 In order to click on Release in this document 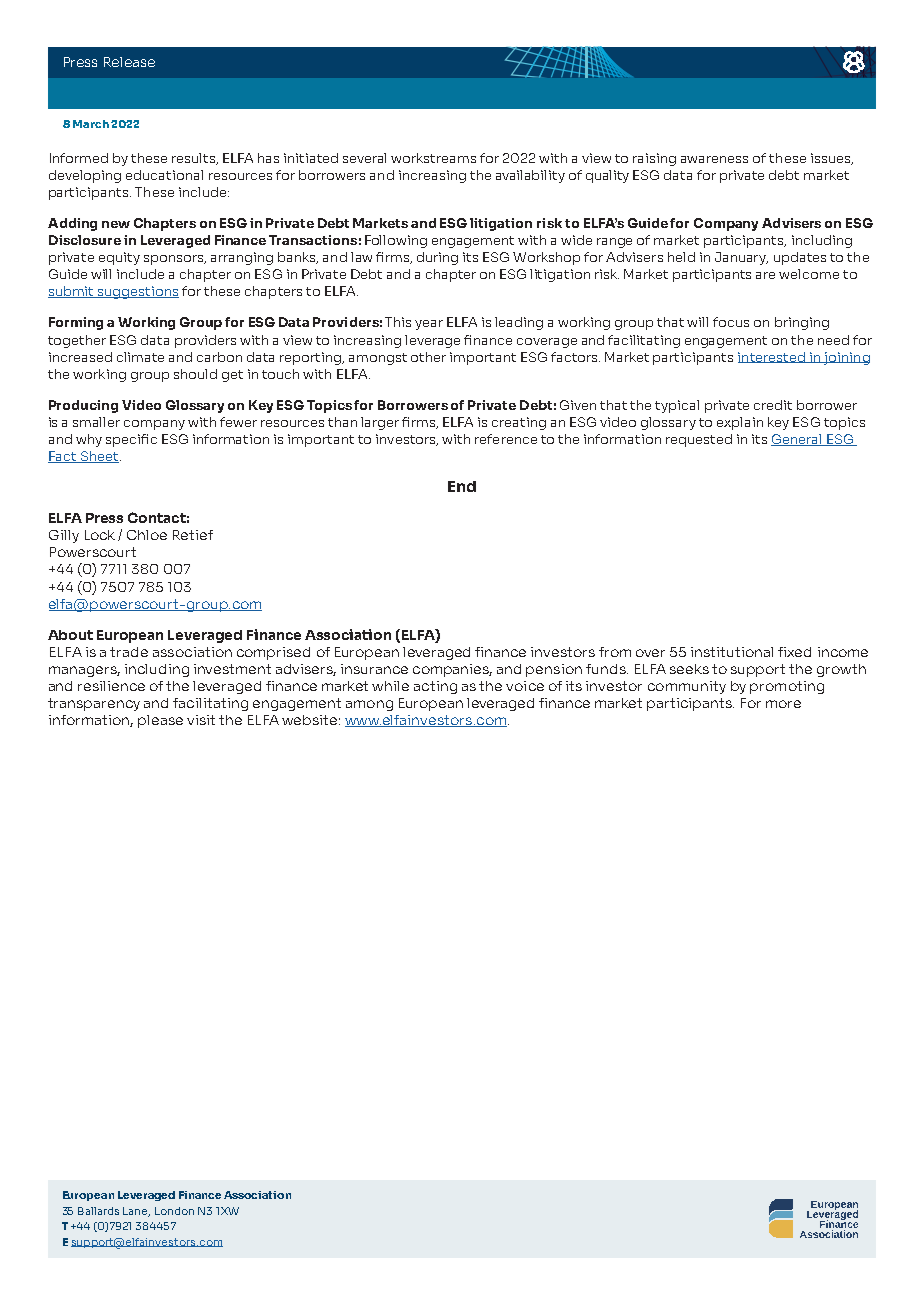, I will do `click(129, 62)`.
